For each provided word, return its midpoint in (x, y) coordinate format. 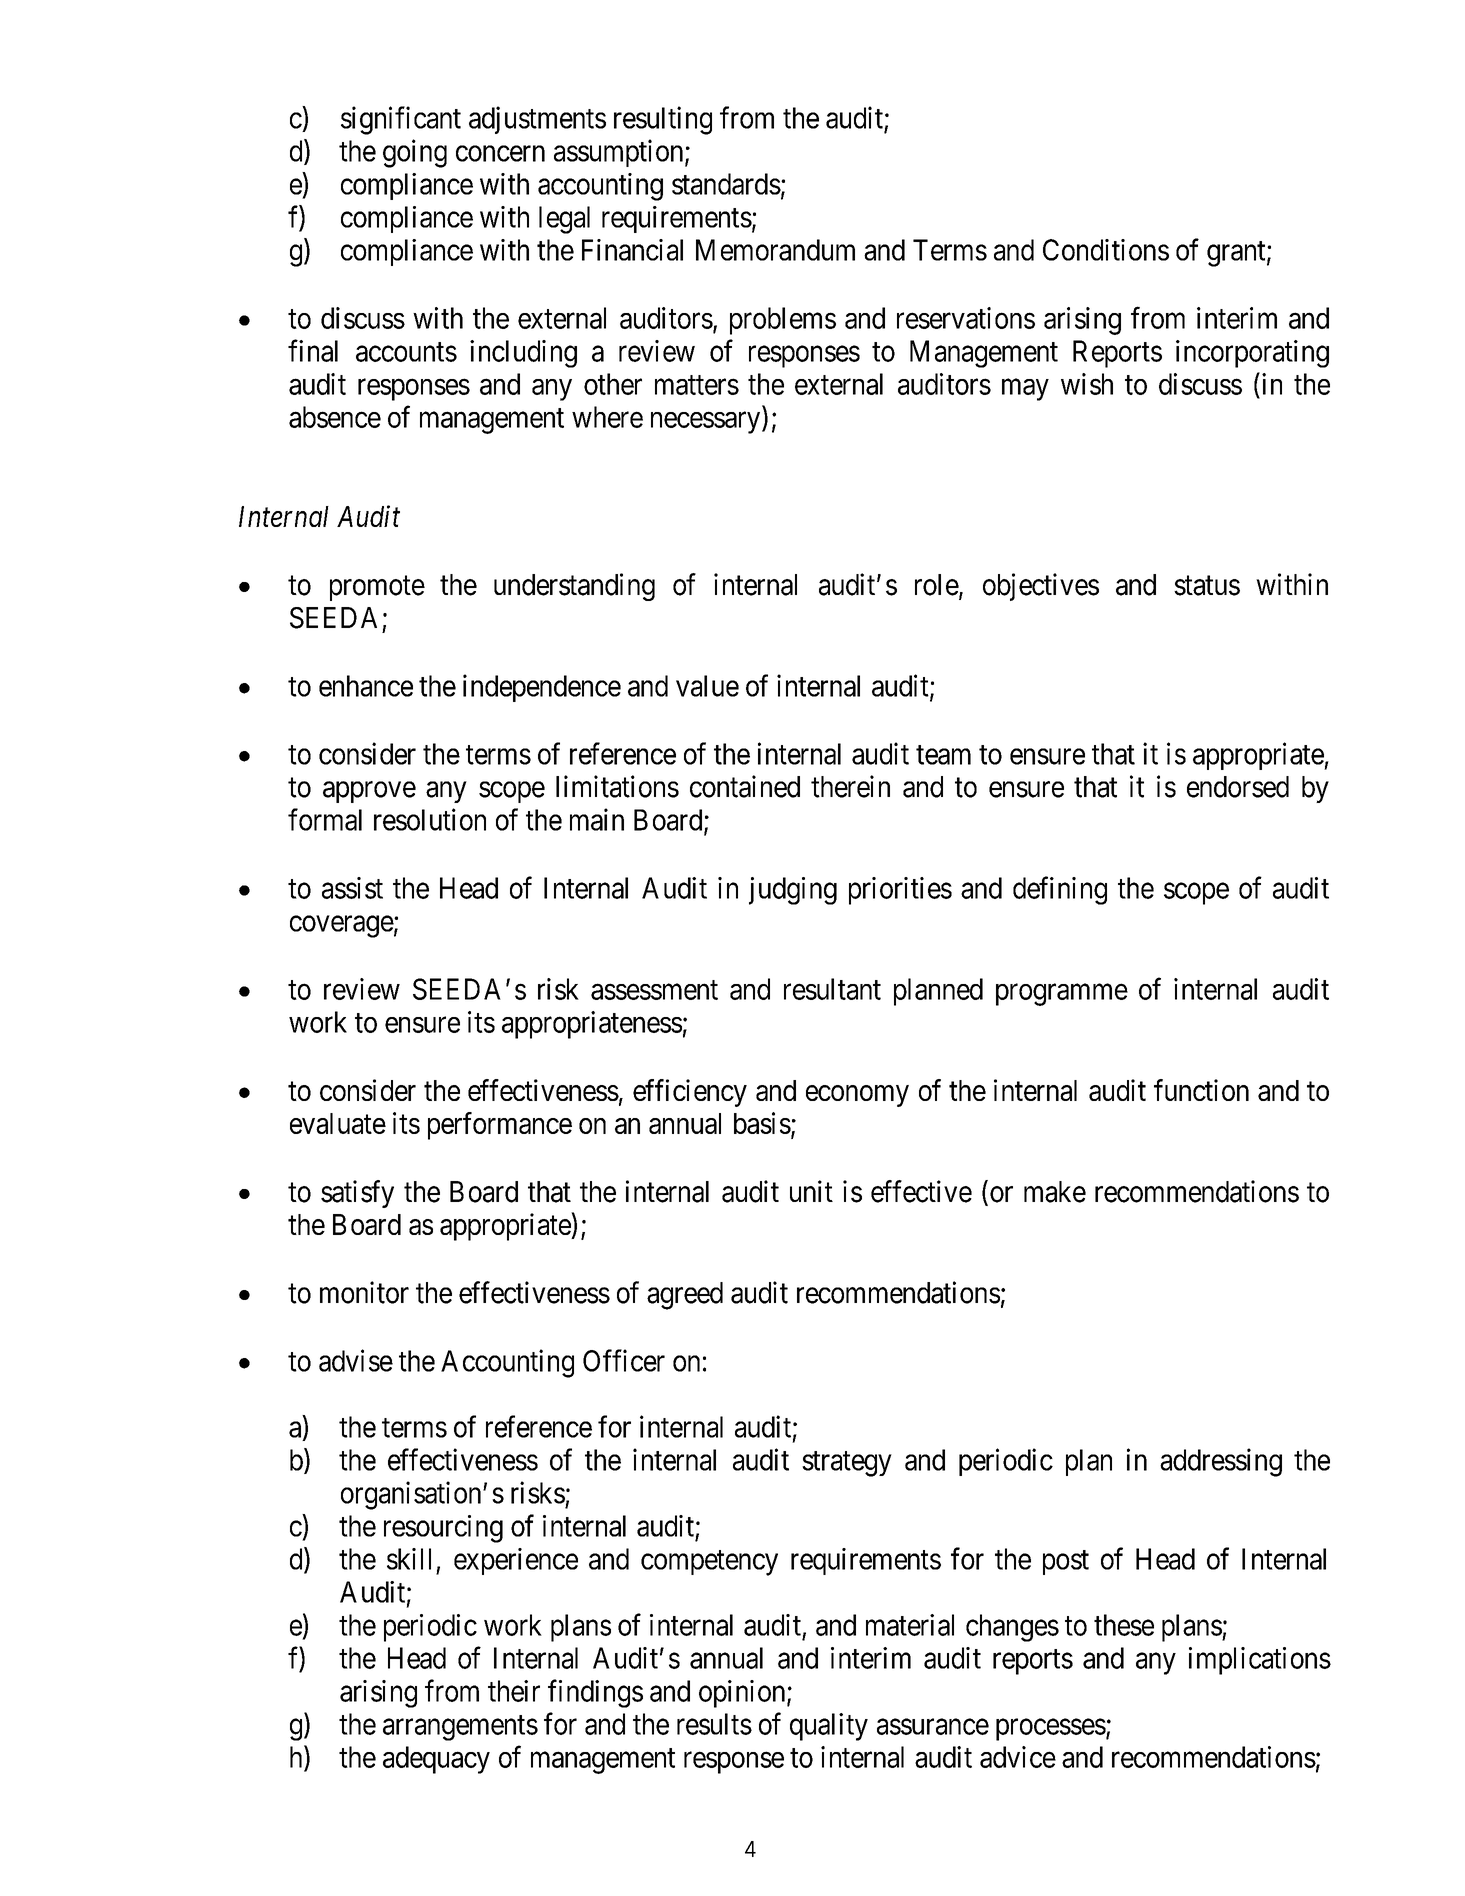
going (415, 153)
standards (726, 184)
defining (1060, 890)
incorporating (1252, 354)
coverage (342, 927)
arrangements (460, 1728)
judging (793, 891)
